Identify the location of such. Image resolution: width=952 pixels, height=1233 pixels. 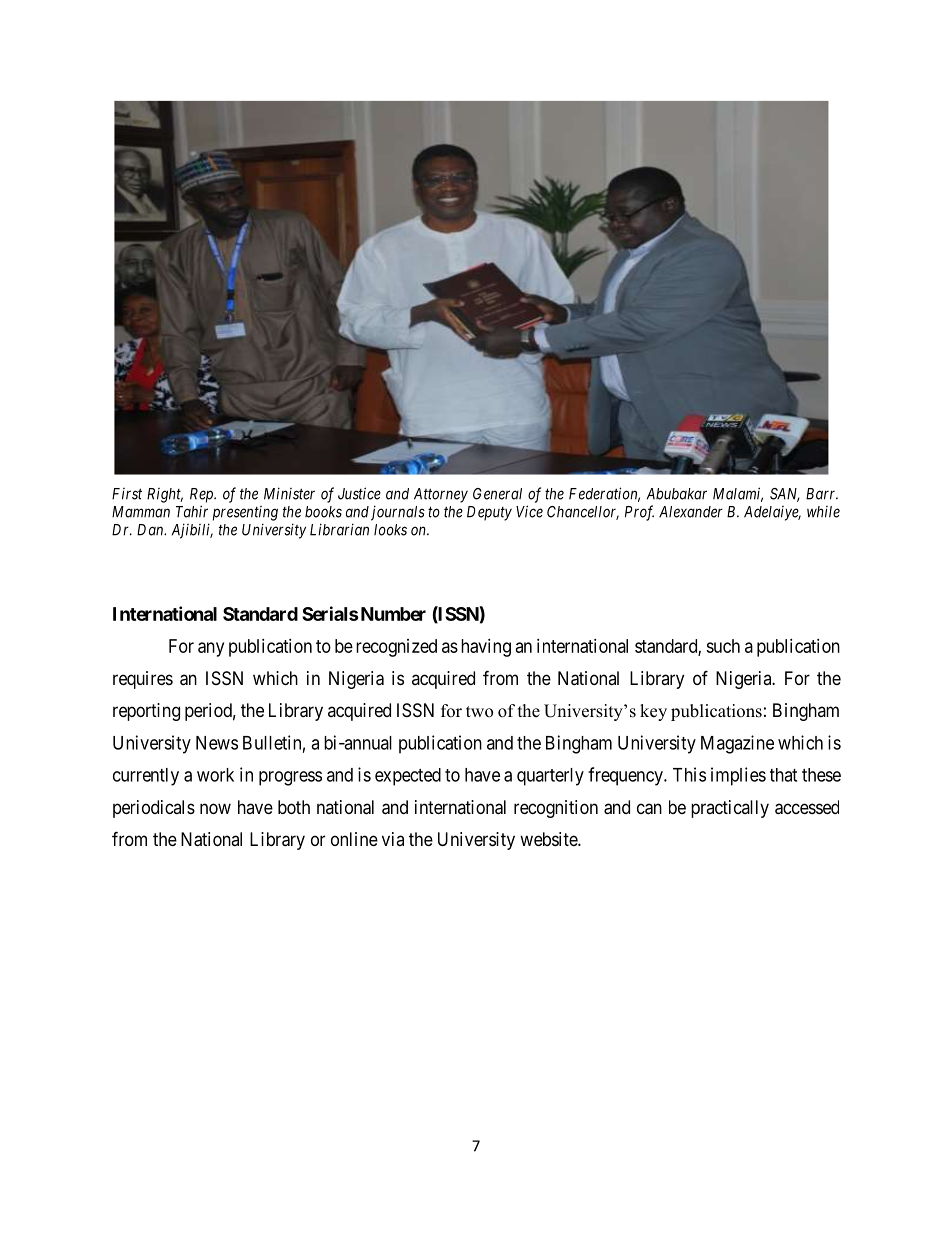
(723, 646).
